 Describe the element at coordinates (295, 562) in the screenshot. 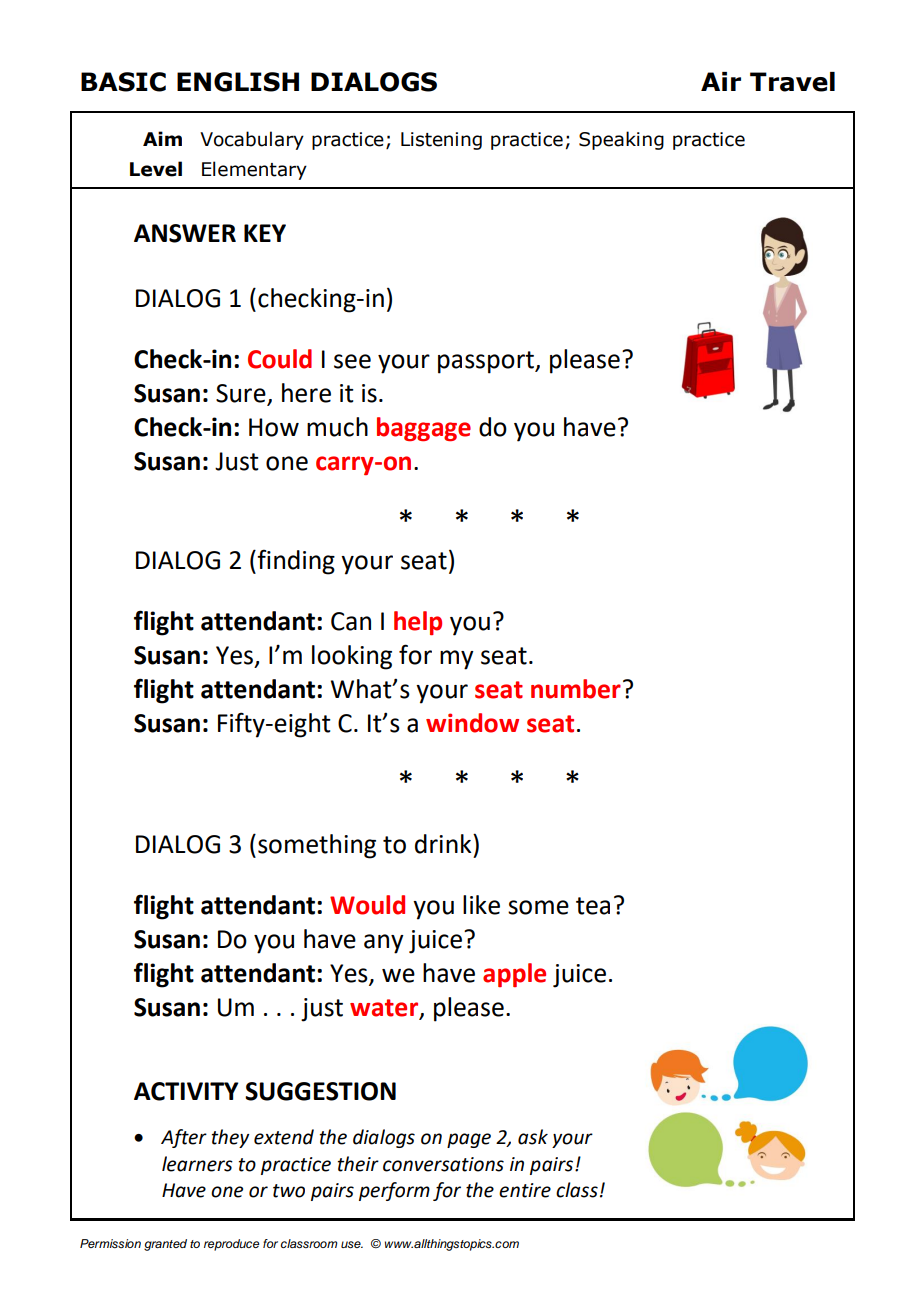

I see `finding` at that location.
